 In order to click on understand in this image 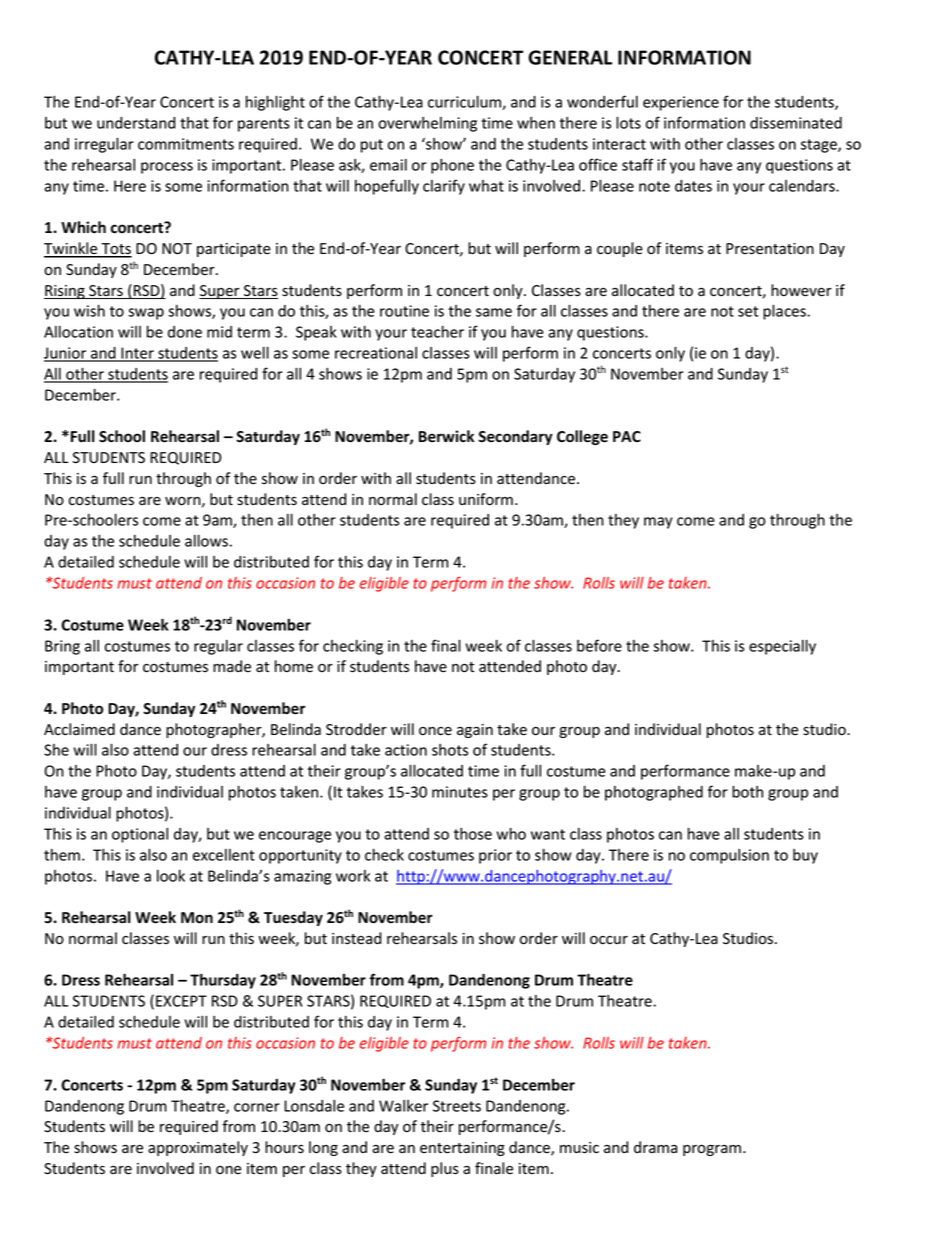, I will do `click(136, 123)`.
